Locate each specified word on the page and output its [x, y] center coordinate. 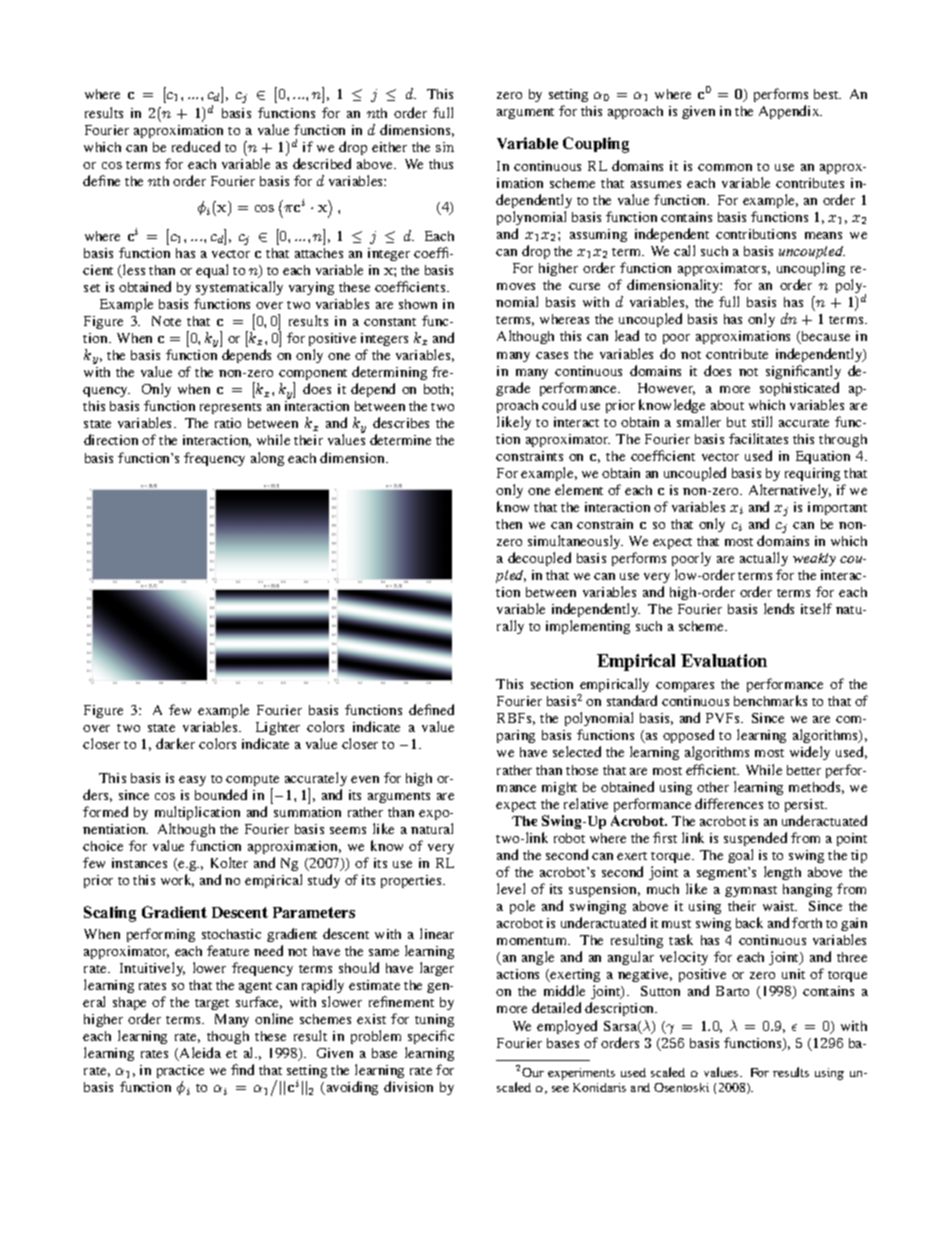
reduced [196, 146]
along [267, 459]
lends [779, 608]
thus [441, 164]
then [509, 524]
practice [180, 1073]
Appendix [790, 112]
